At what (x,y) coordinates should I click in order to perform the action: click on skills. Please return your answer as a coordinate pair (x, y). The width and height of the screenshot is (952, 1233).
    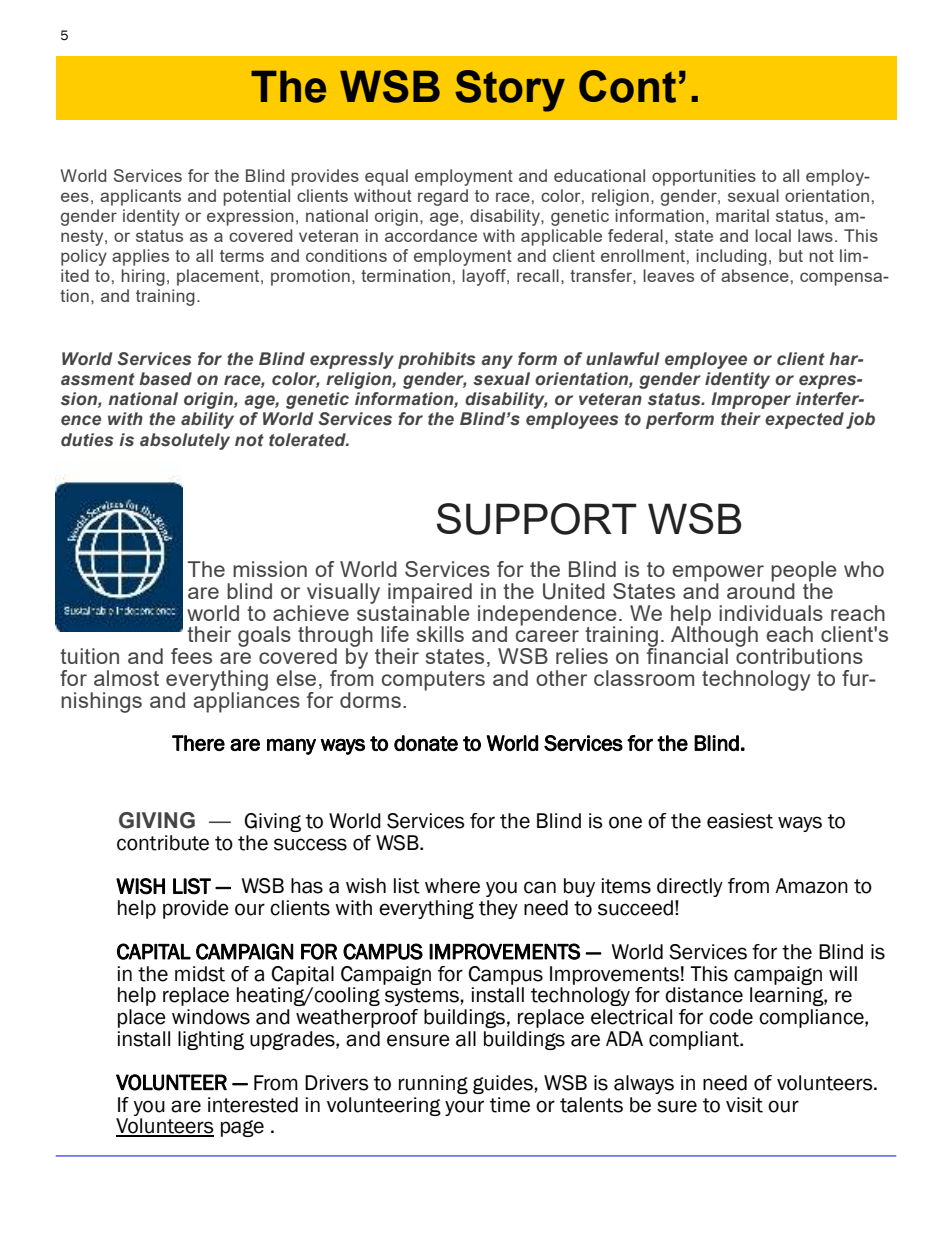
    Looking at the image, I should click on (440, 634).
